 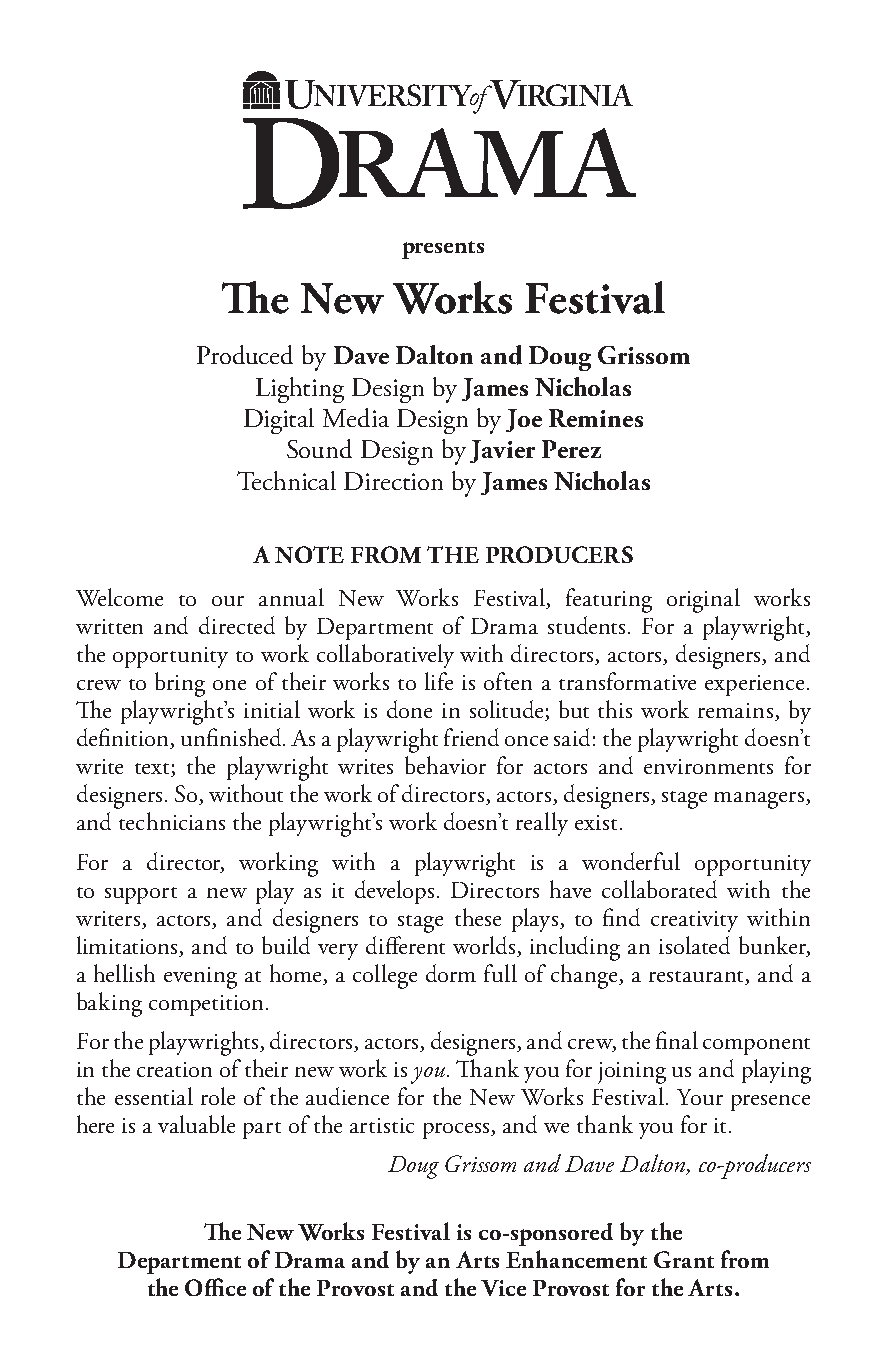 What do you see at coordinates (708, 766) in the screenshot?
I see `environments` at bounding box center [708, 766].
